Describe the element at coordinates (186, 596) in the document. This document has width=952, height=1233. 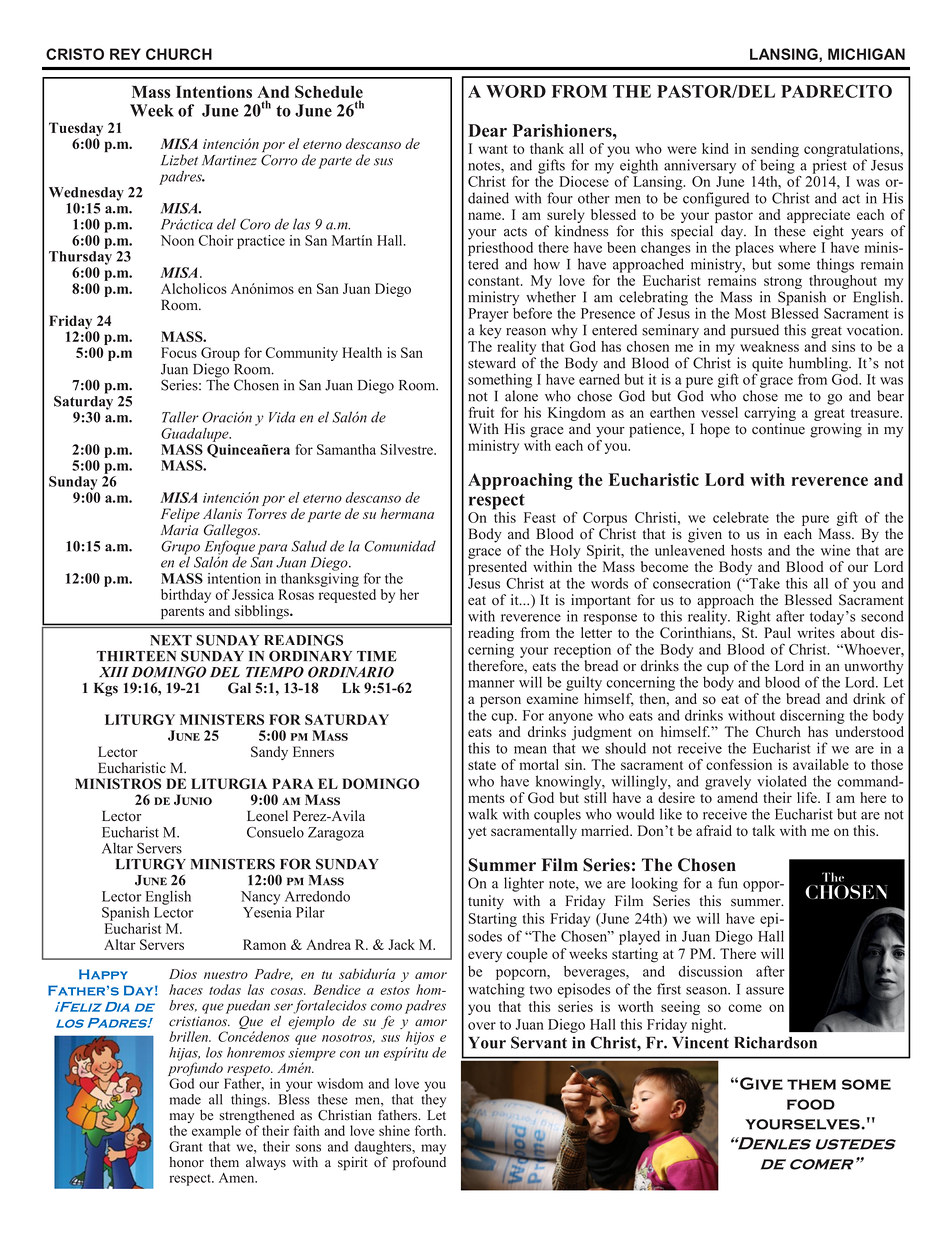
I see `birthday` at that location.
